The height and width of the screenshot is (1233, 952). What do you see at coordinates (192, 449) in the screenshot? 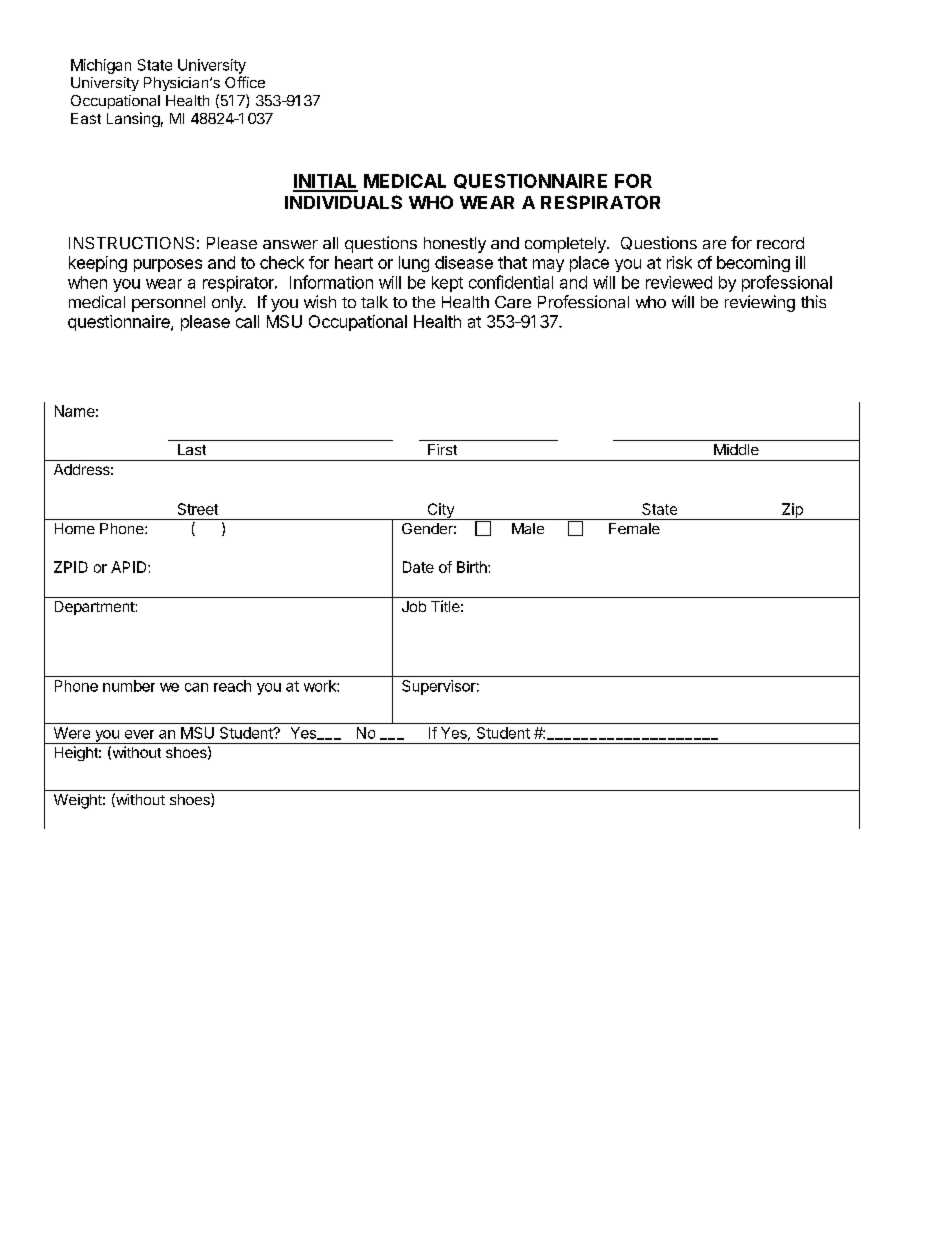
I see `Last` at bounding box center [192, 449].
